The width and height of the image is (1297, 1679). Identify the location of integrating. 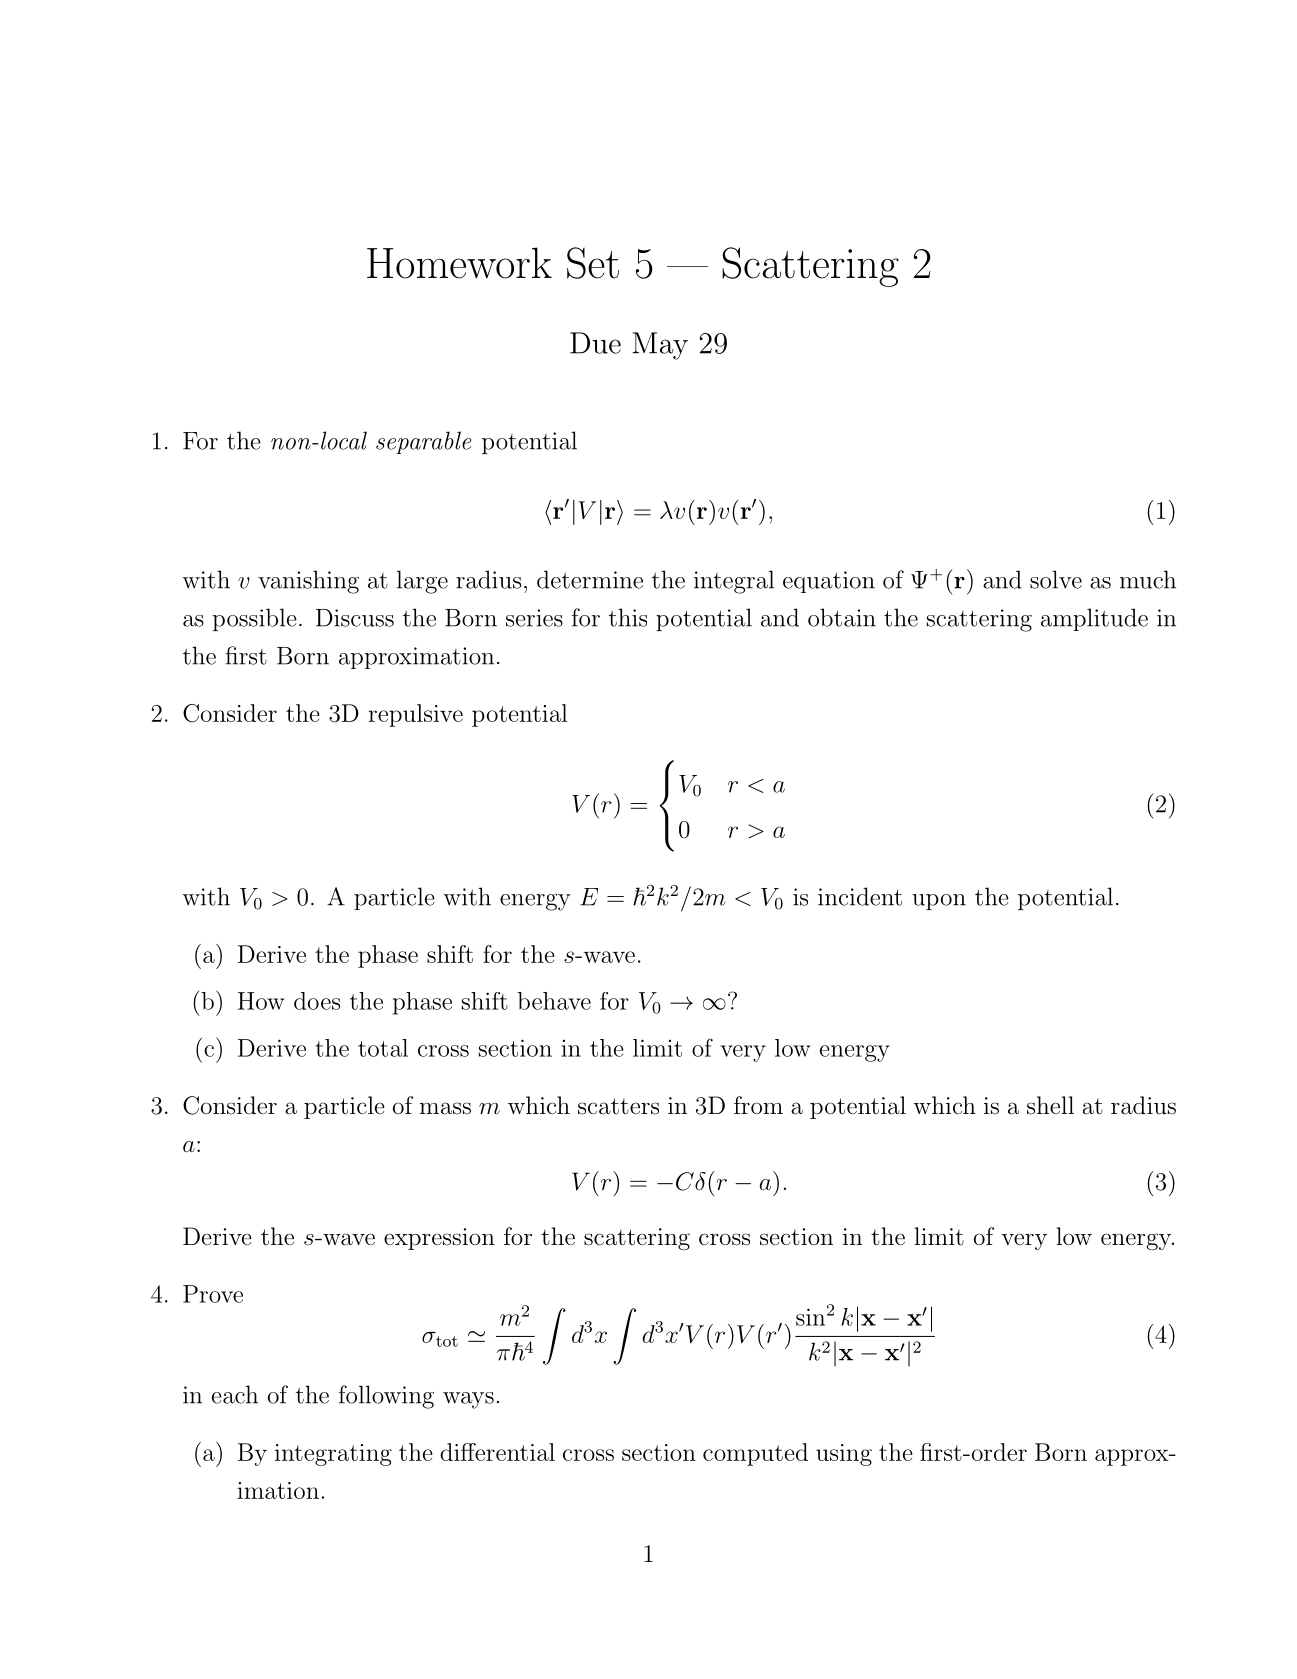
(333, 1455).
